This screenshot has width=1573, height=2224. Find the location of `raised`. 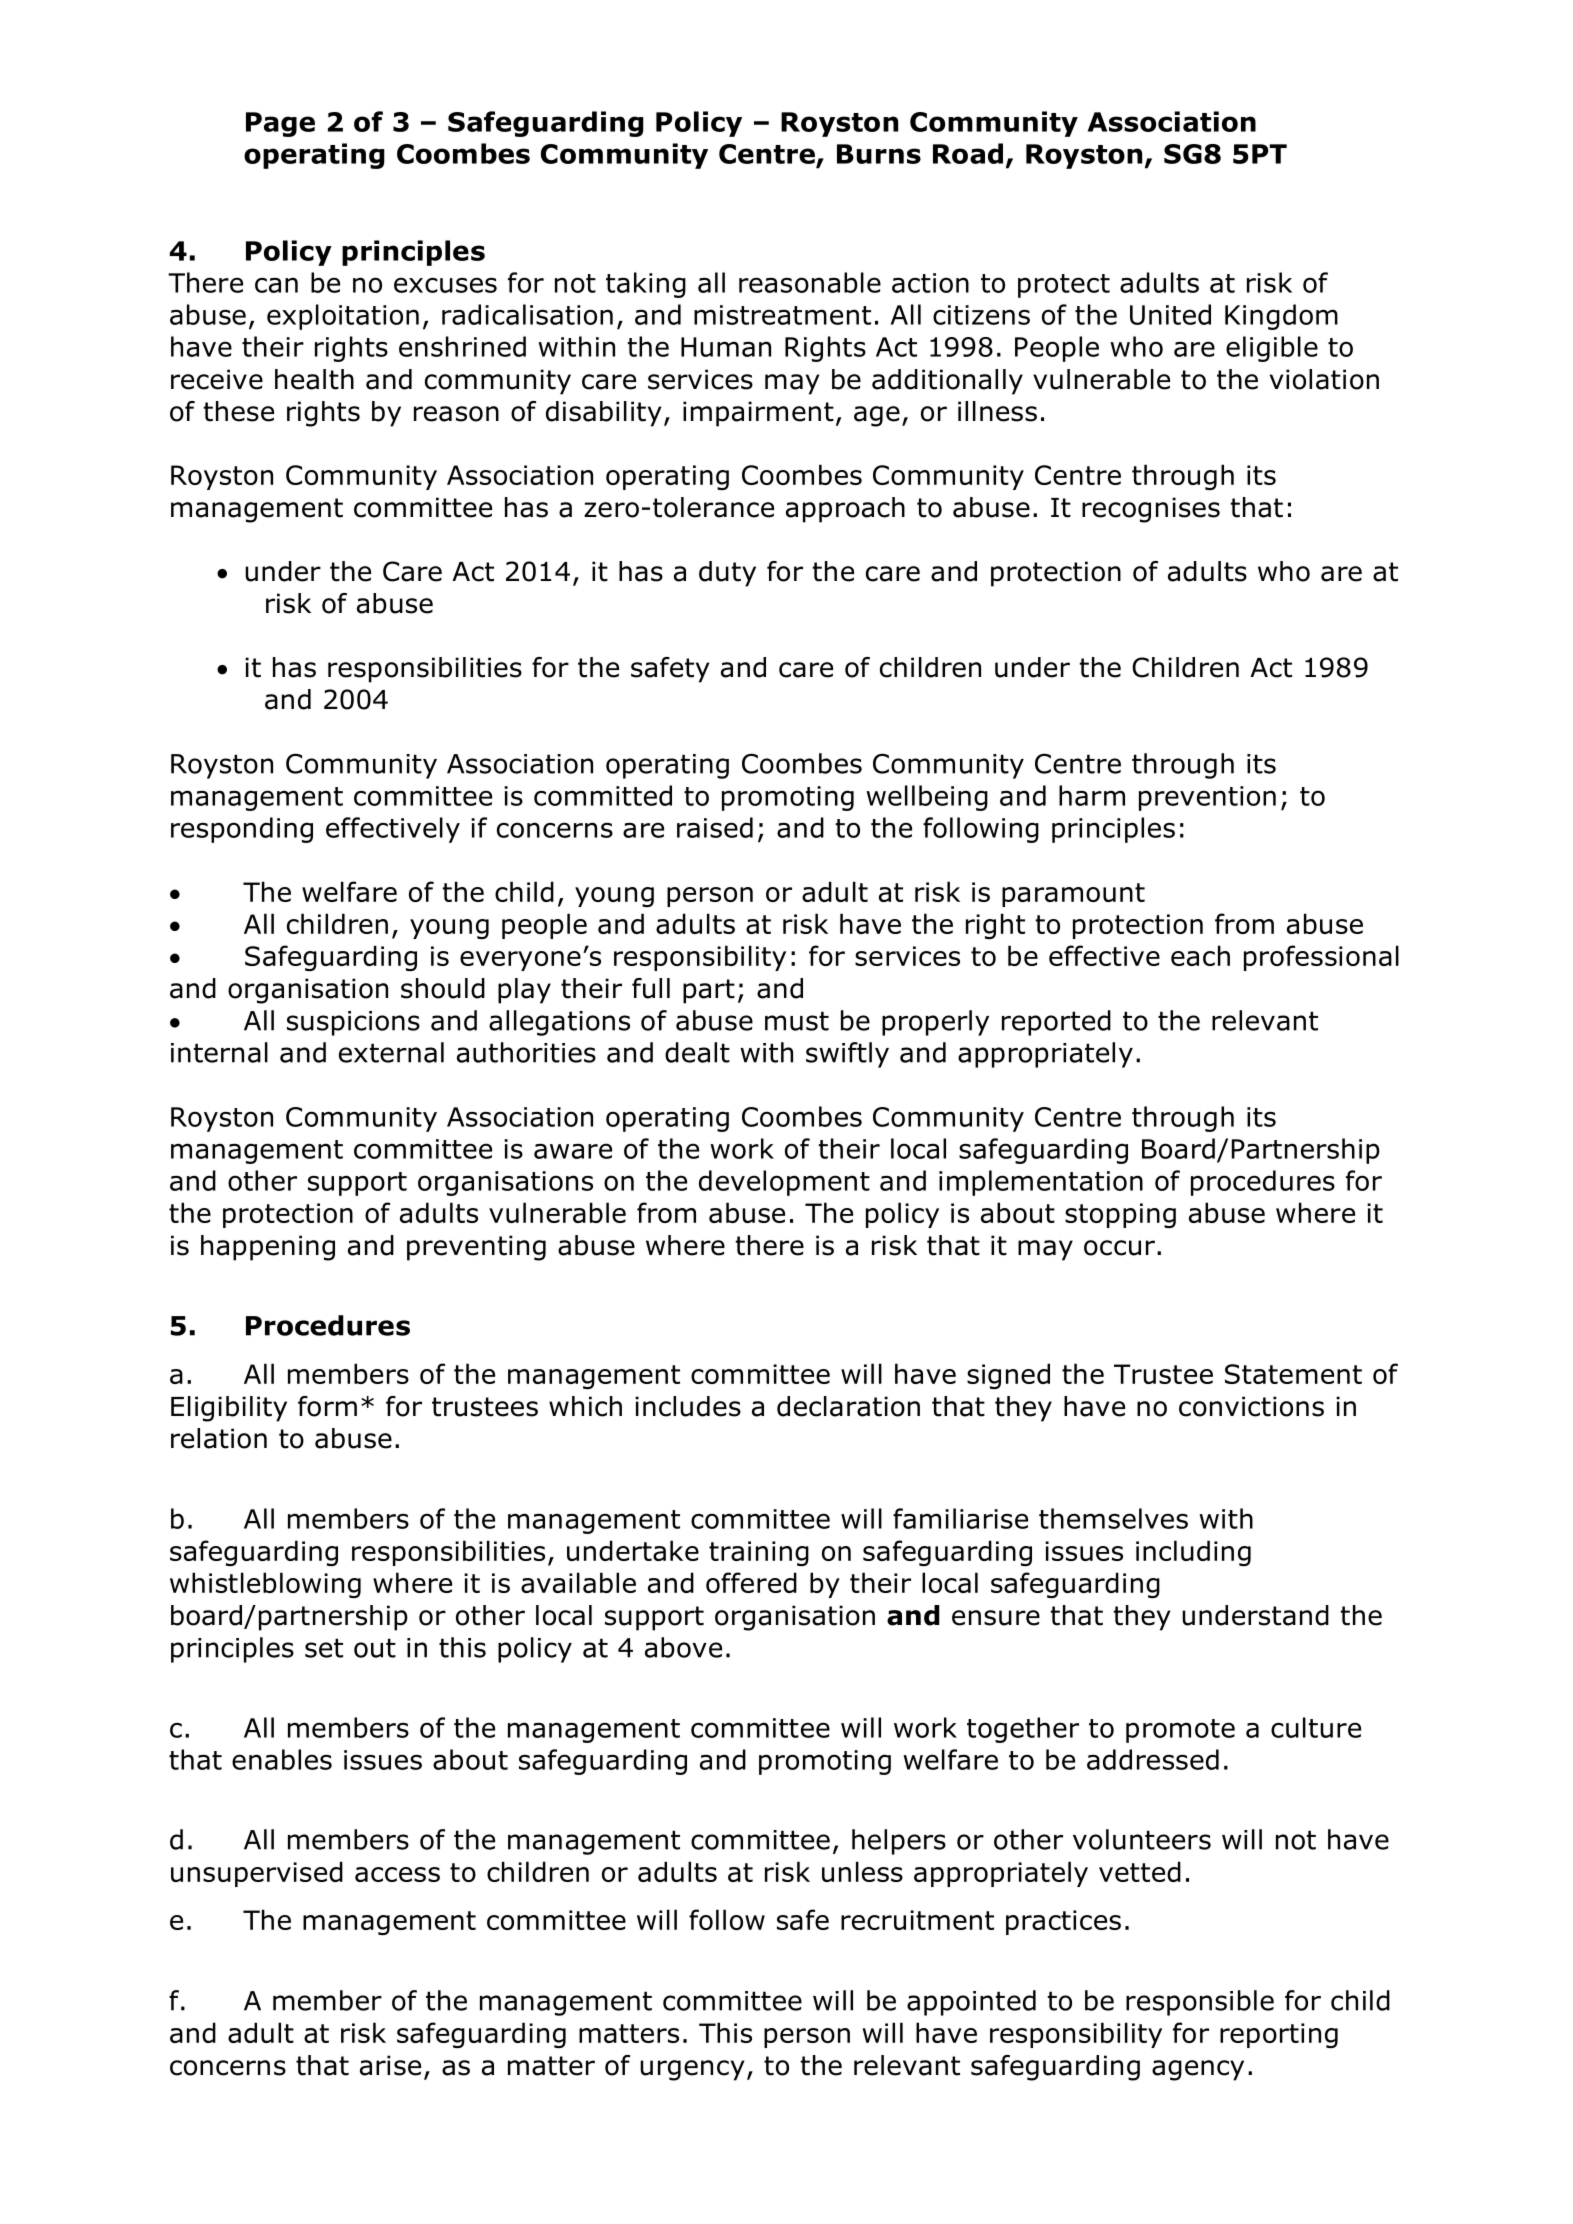

raised is located at coordinates (715, 827).
